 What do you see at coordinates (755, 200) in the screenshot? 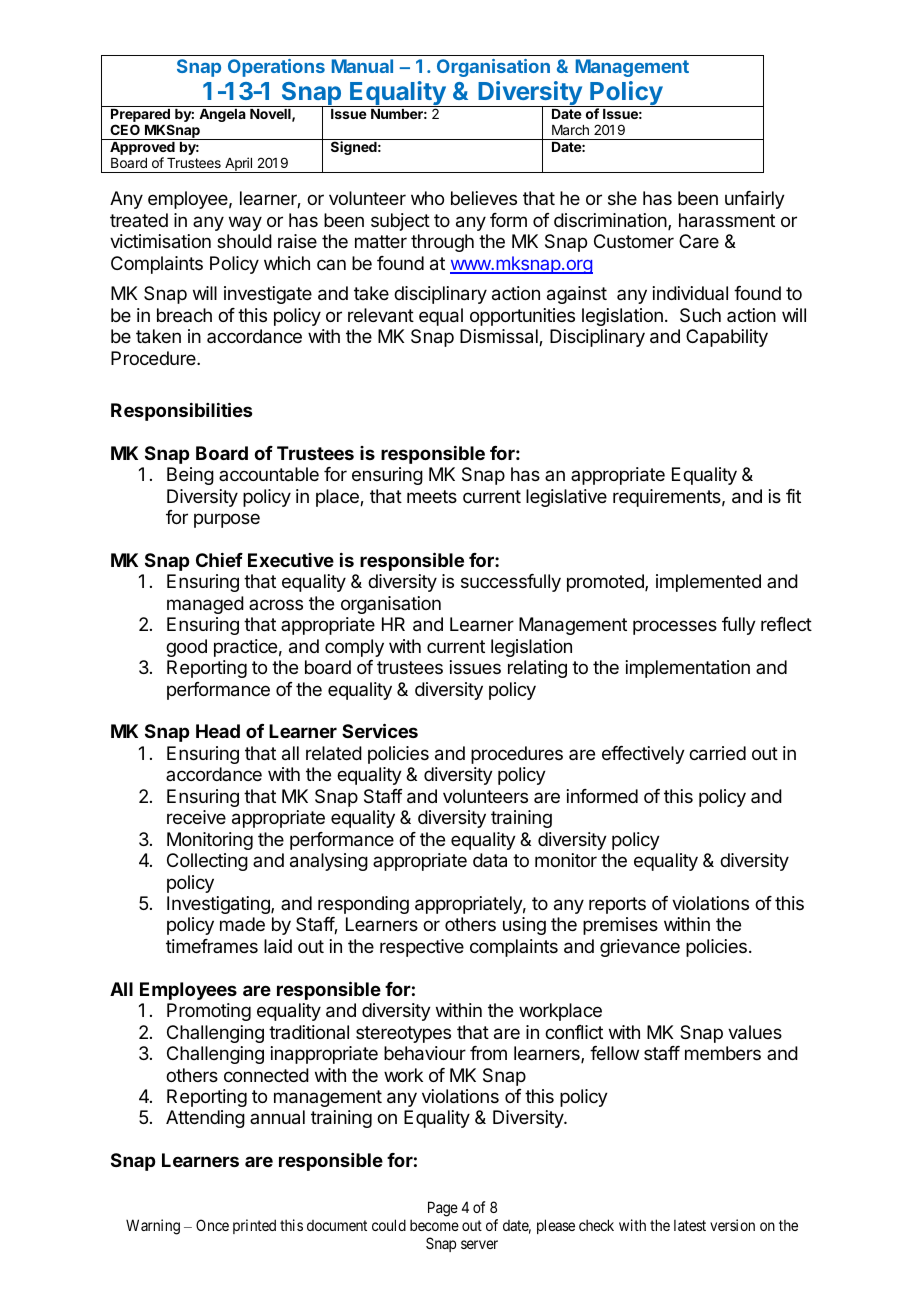
I see `unfairly` at bounding box center [755, 200].
